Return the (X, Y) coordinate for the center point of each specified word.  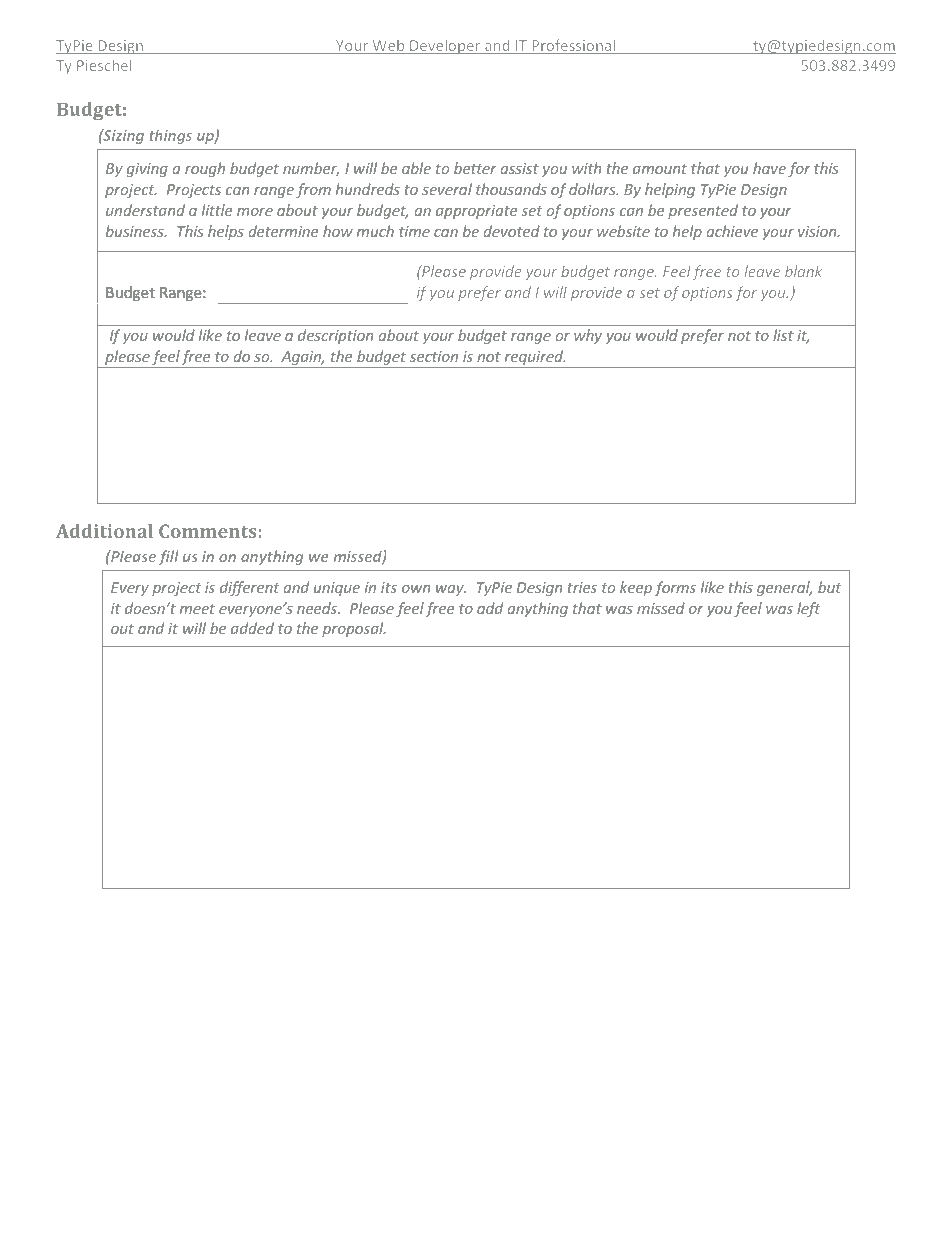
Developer (445, 46)
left (809, 609)
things (171, 136)
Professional (573, 46)
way (451, 590)
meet (197, 609)
